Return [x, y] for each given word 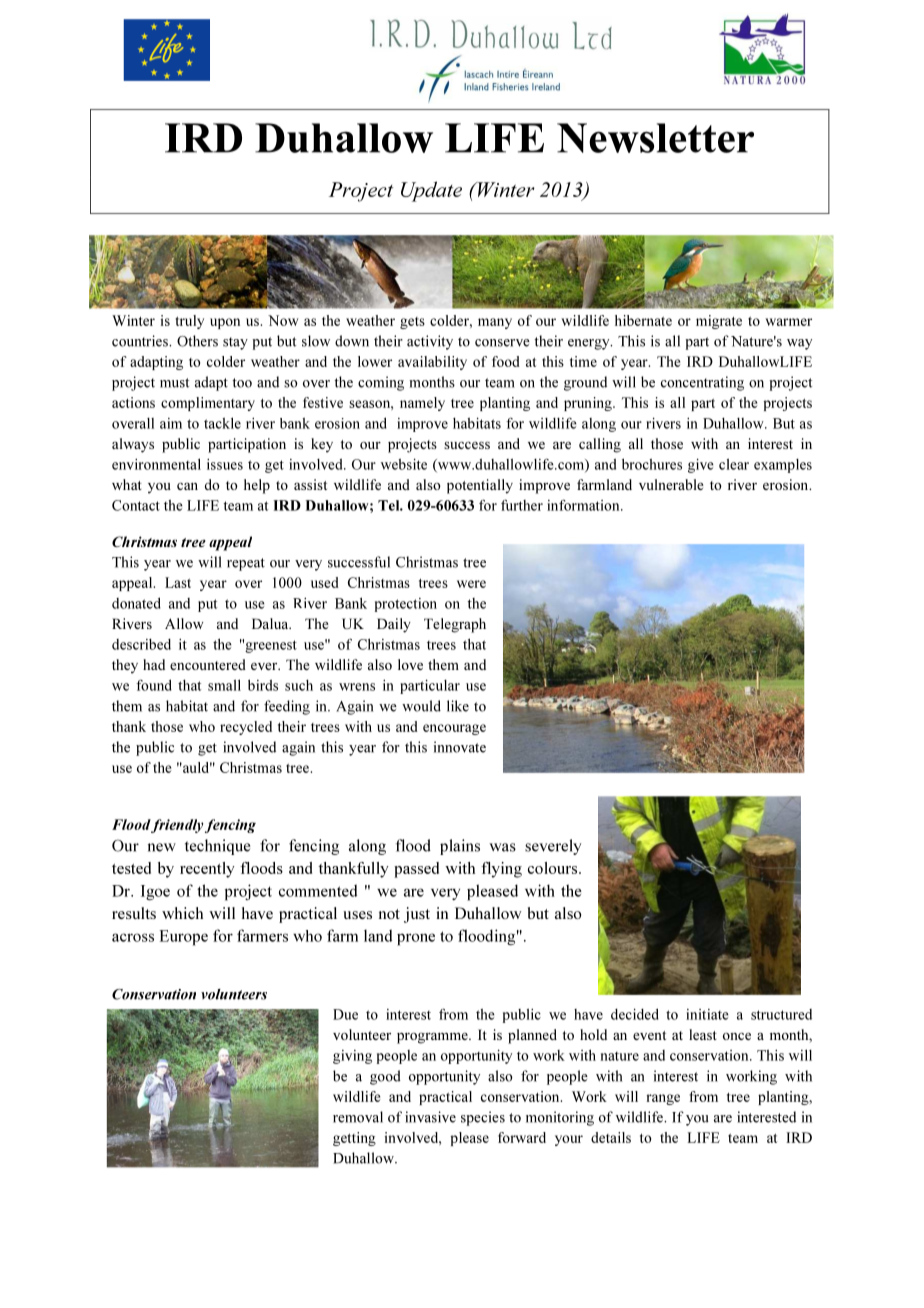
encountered [208, 664]
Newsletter [655, 138]
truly [189, 322]
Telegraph [455, 625]
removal [358, 1117]
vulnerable [671, 484]
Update [431, 191]
